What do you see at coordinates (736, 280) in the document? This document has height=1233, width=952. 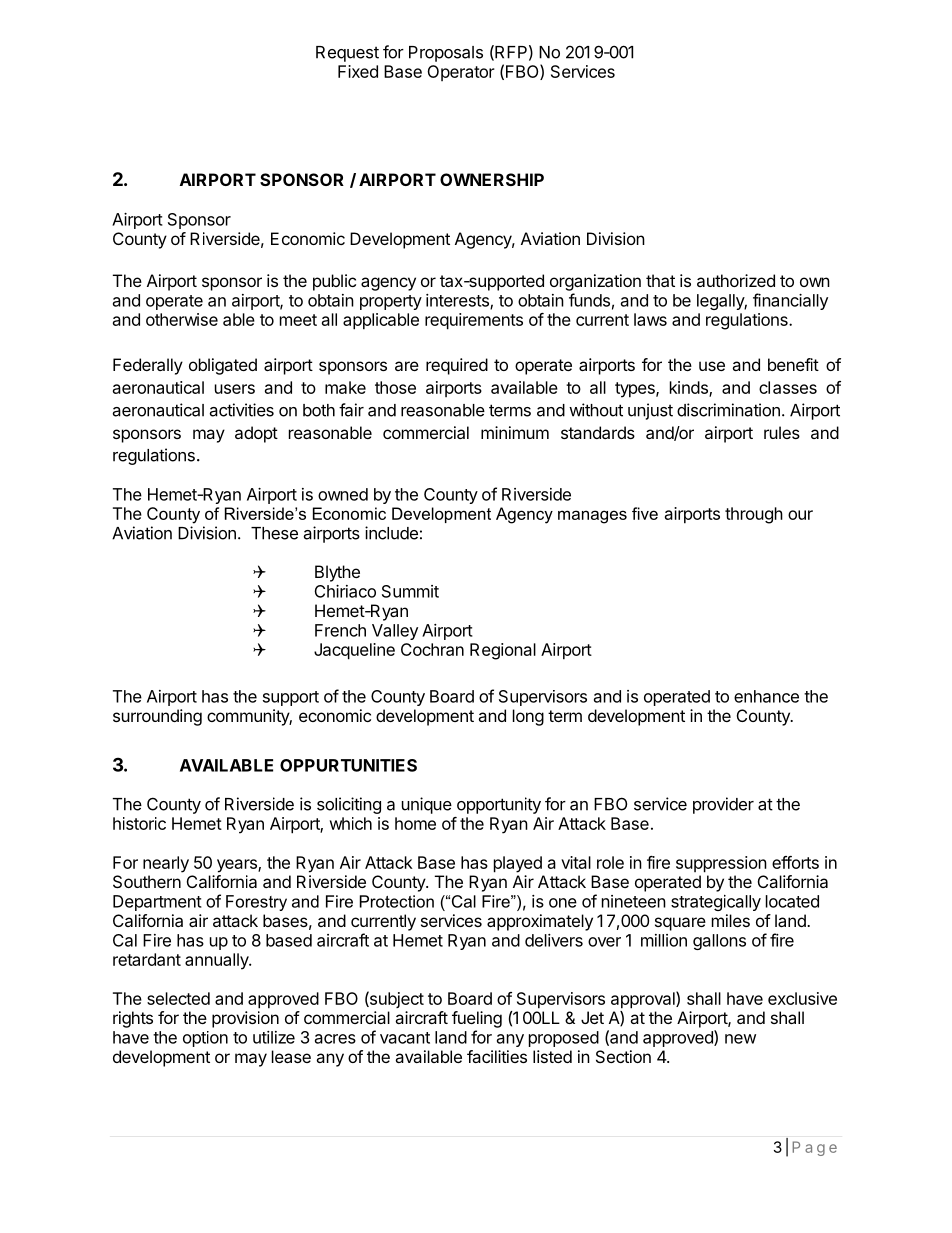 I see `authorized` at bounding box center [736, 280].
